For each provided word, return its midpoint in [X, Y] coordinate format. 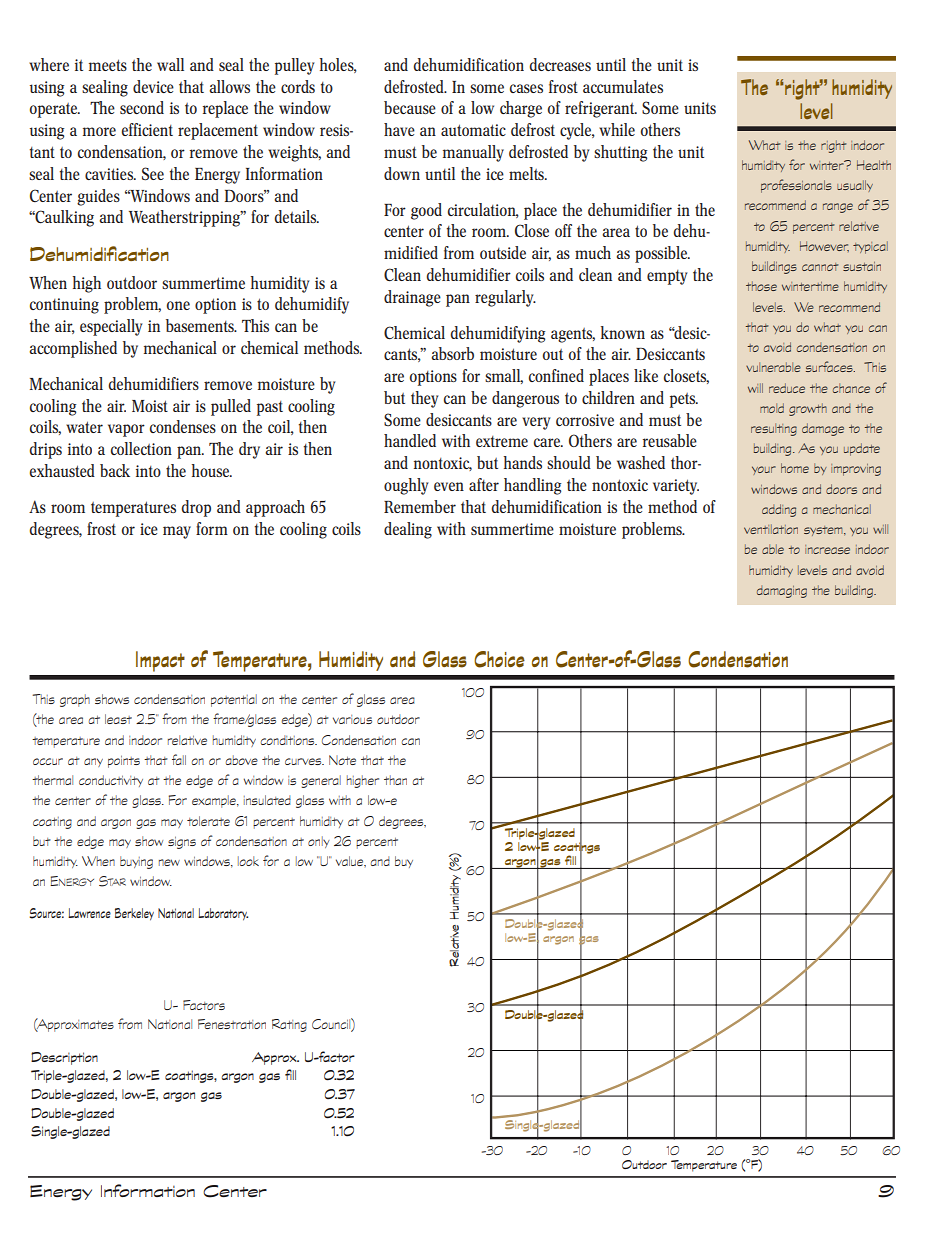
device [153, 86]
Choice [499, 659]
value [351, 861]
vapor [126, 430]
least [118, 719]
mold [772, 408]
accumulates [623, 86]
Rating [289, 1025]
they [425, 399]
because [410, 107]
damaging [782, 592]
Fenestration [232, 1024]
